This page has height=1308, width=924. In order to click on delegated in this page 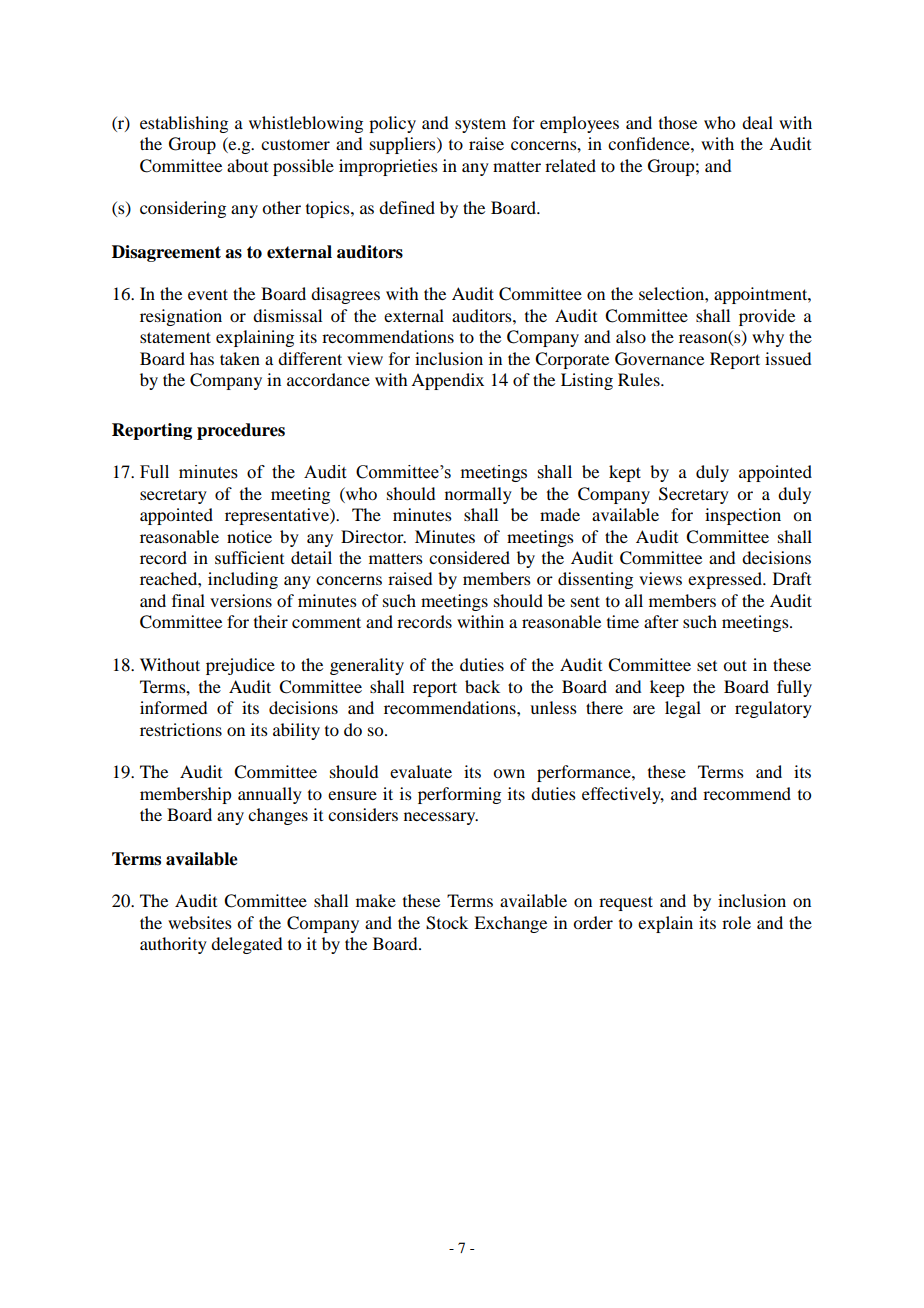, I will do `click(246, 945)`.
